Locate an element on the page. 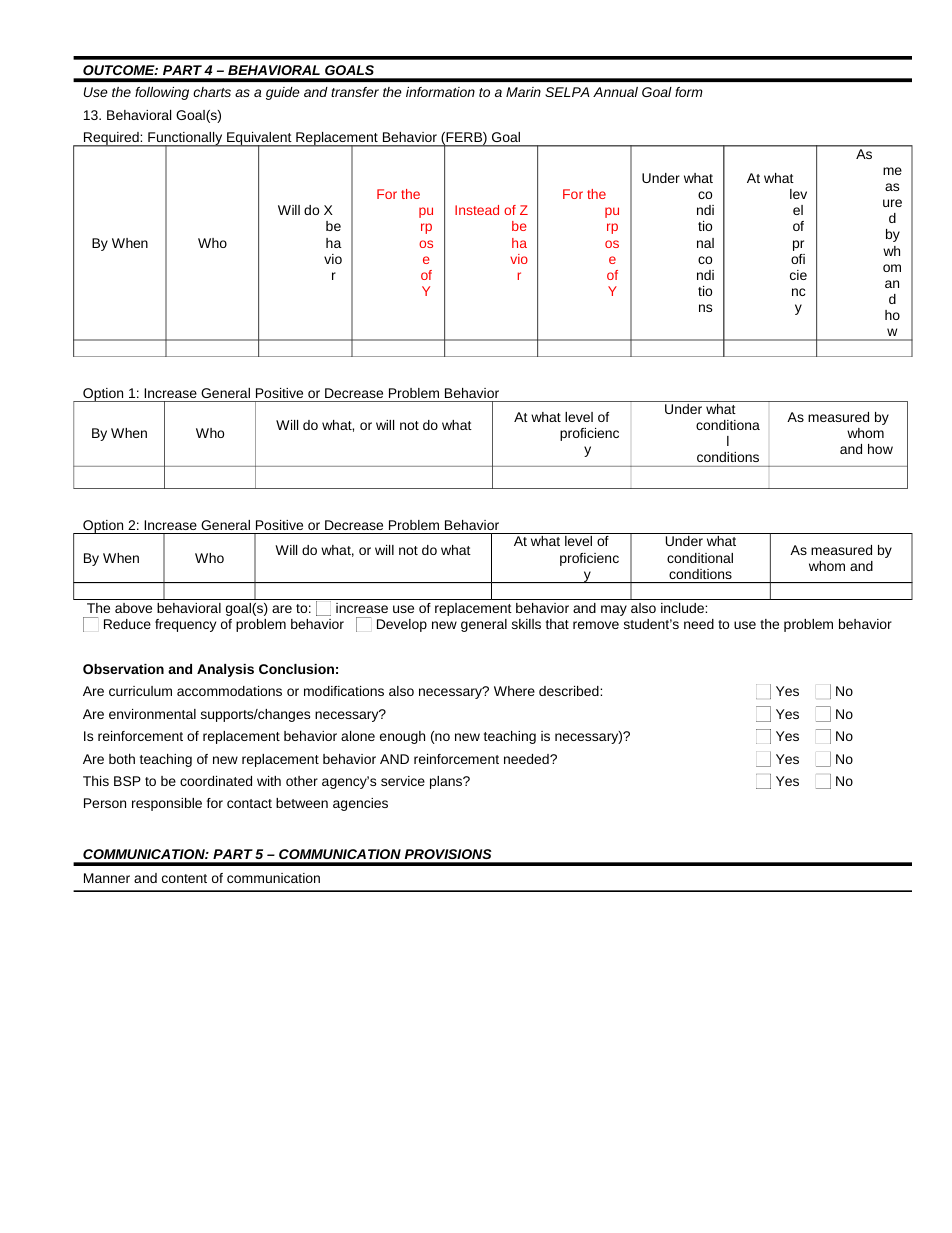 The image size is (952, 1233). Where is located at coordinates (514, 691).
